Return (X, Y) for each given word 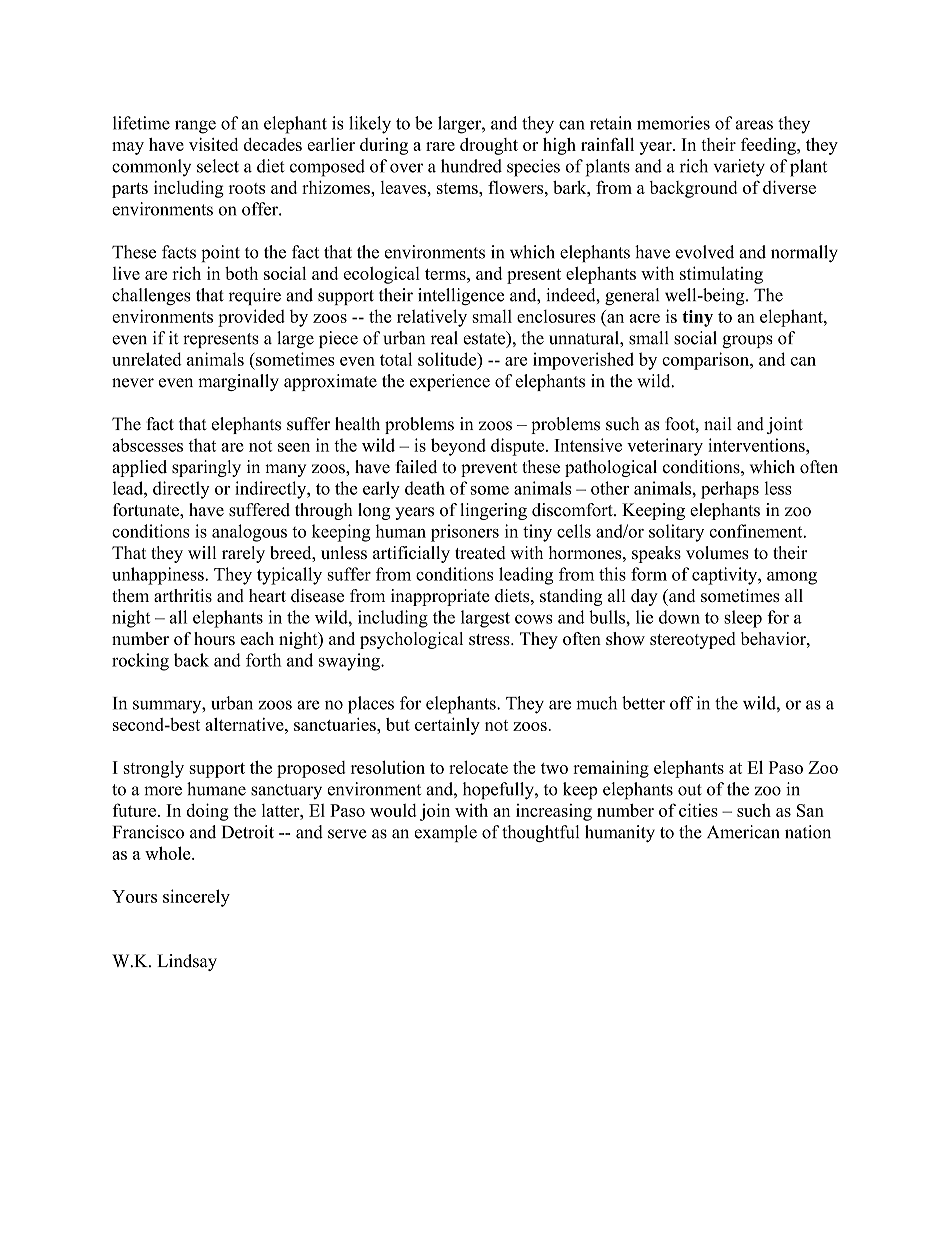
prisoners (465, 533)
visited (213, 144)
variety (739, 168)
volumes (717, 553)
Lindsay (187, 962)
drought (489, 146)
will (202, 552)
